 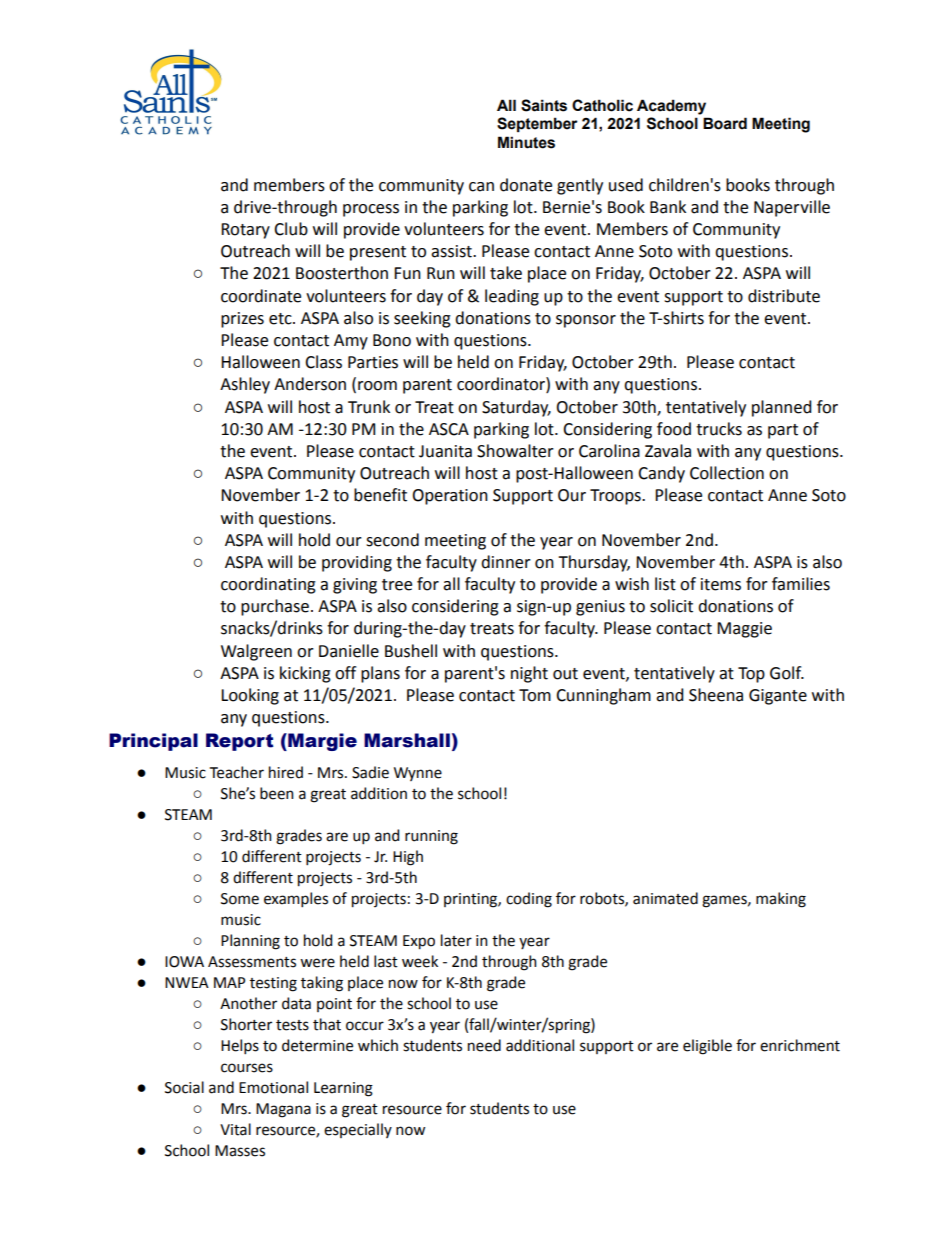 I want to click on need, so click(x=484, y=1045).
